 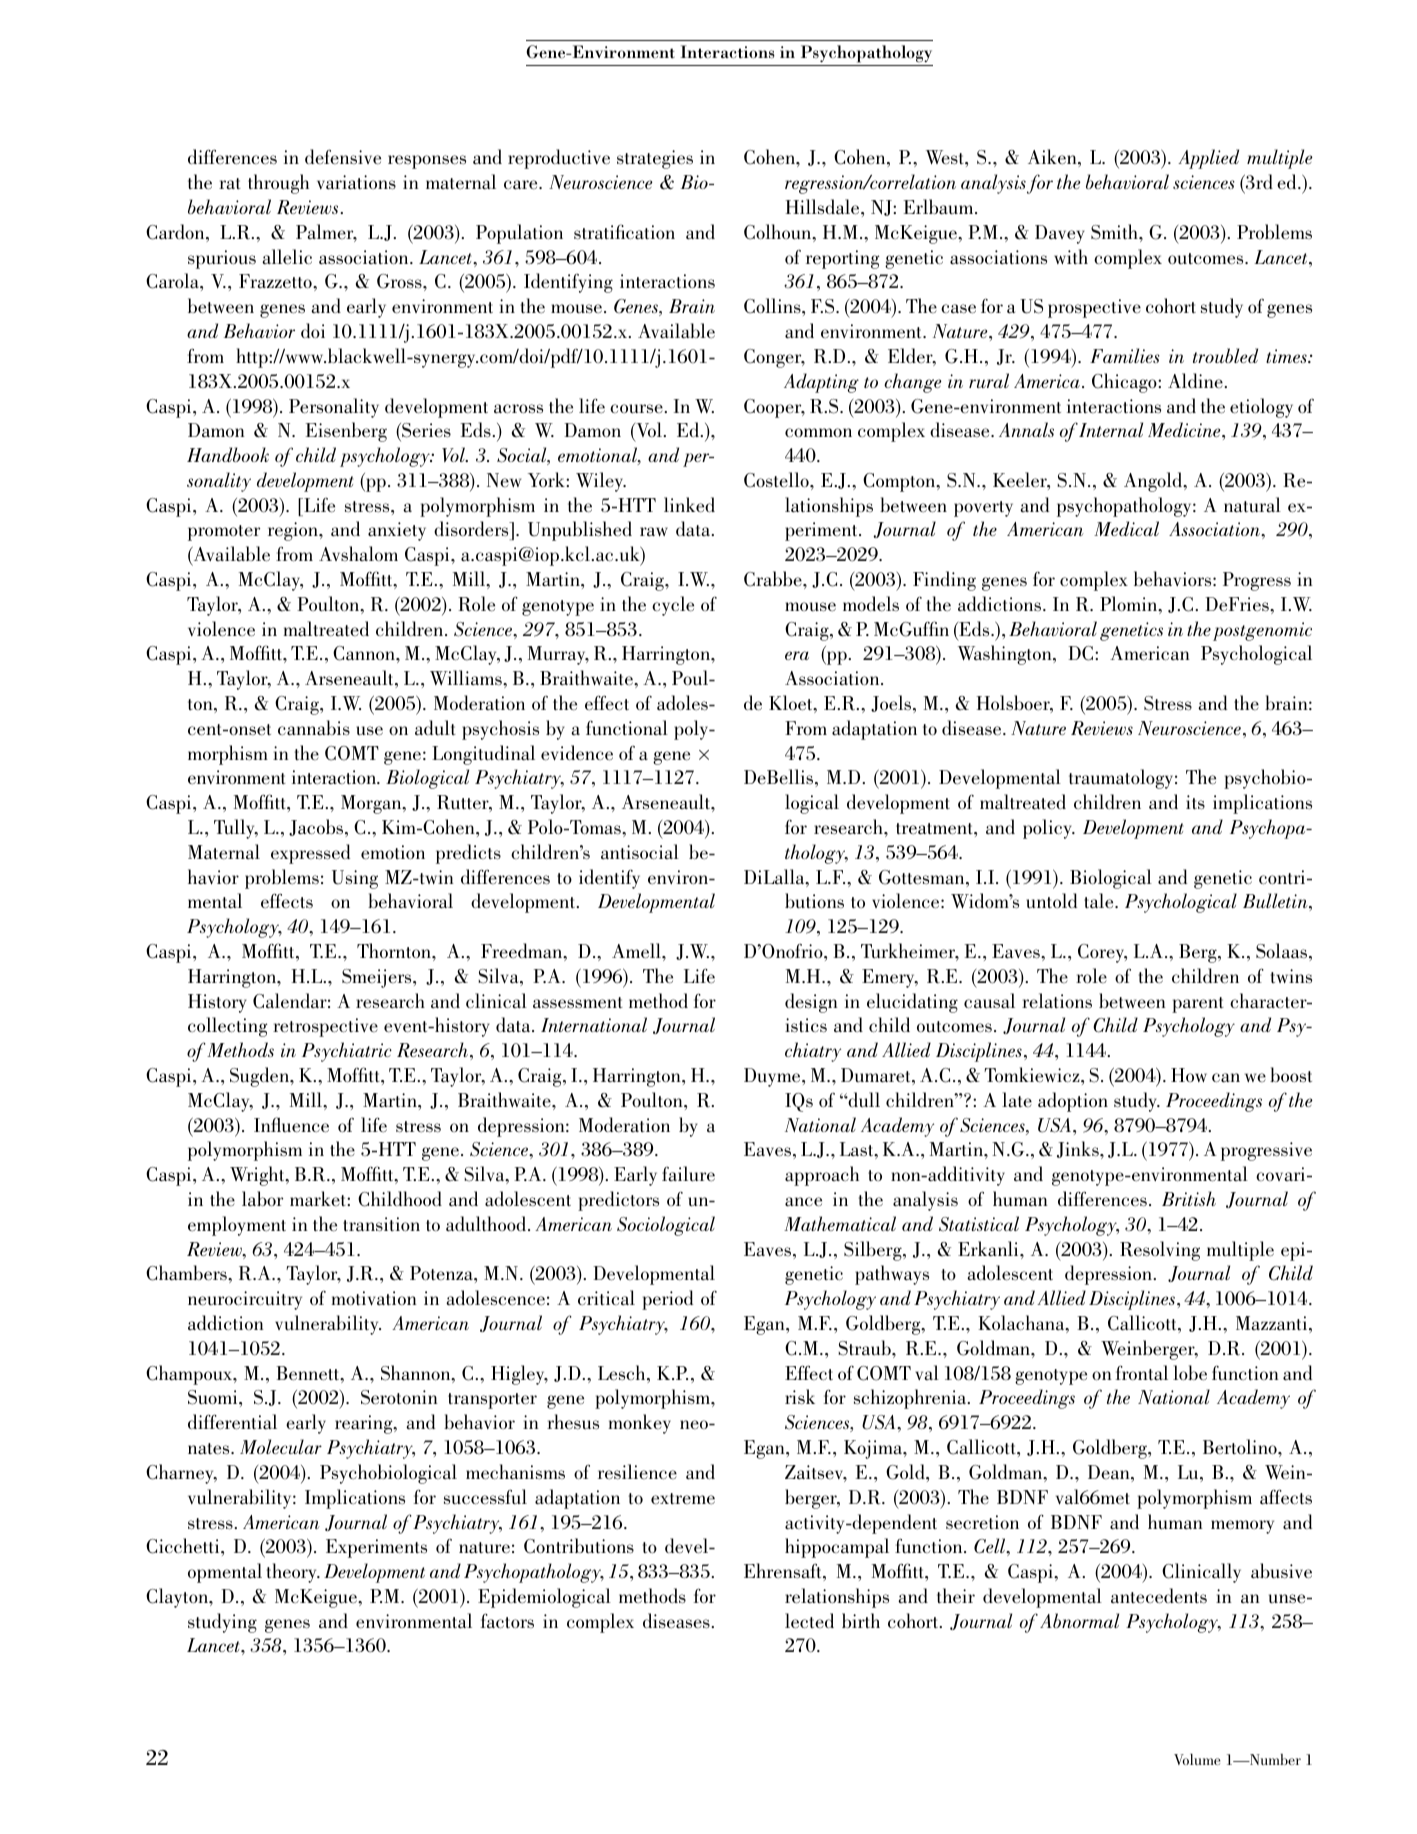 What do you see at coordinates (395, 950) in the image?
I see `Thornton` at bounding box center [395, 950].
